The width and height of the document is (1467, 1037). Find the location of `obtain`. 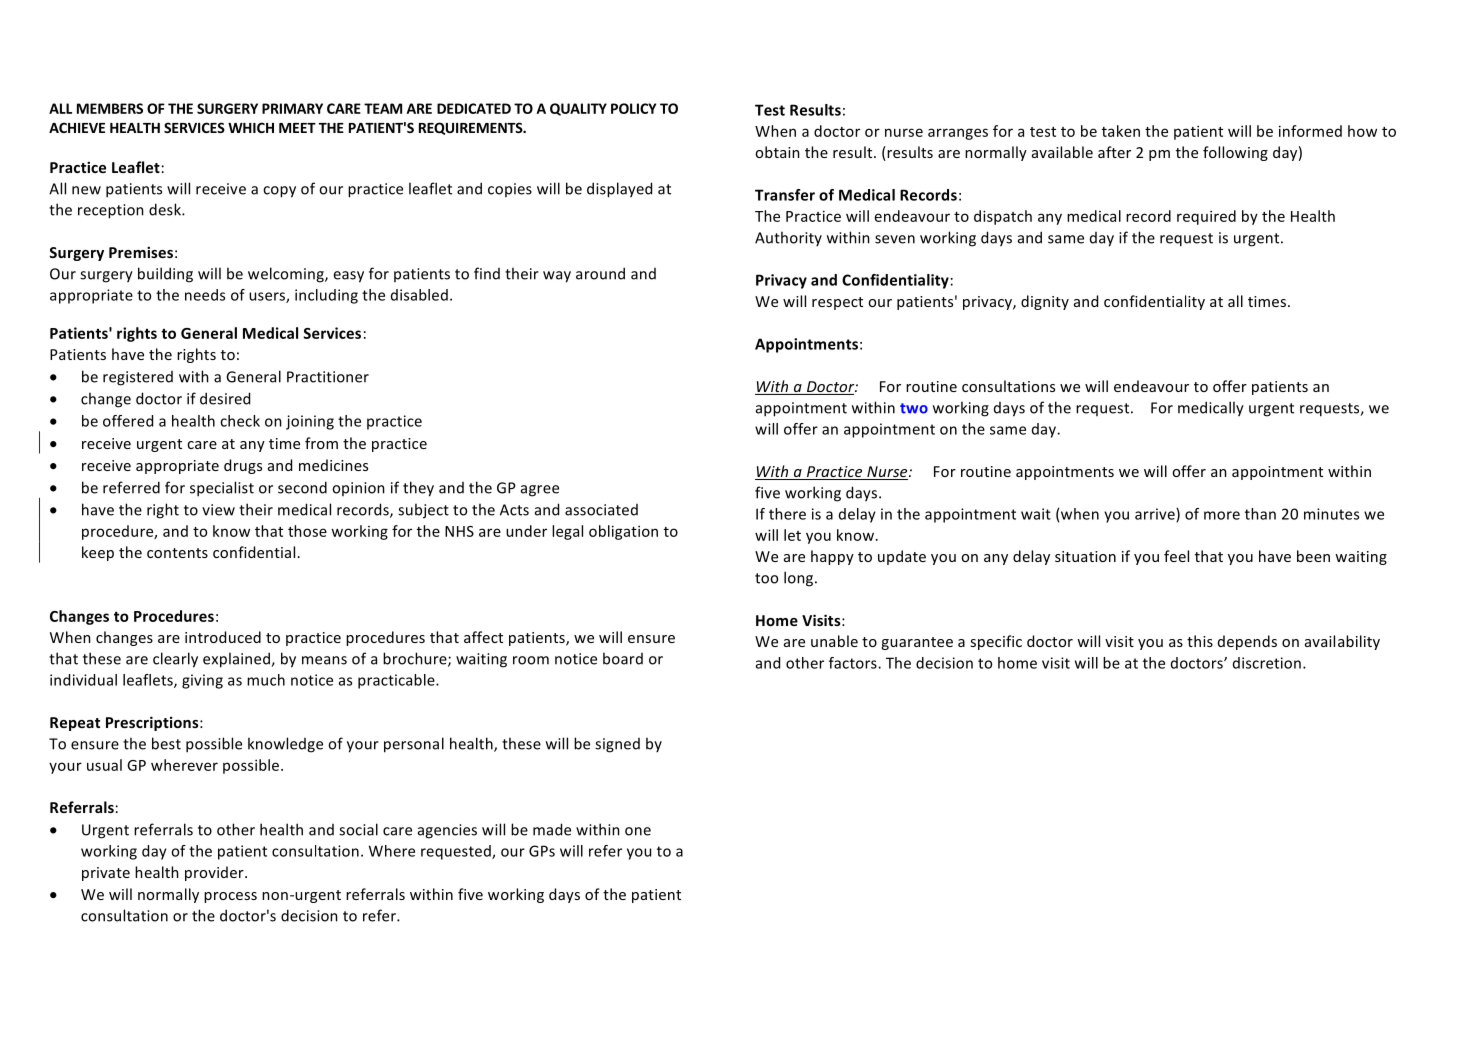

obtain is located at coordinates (777, 152).
